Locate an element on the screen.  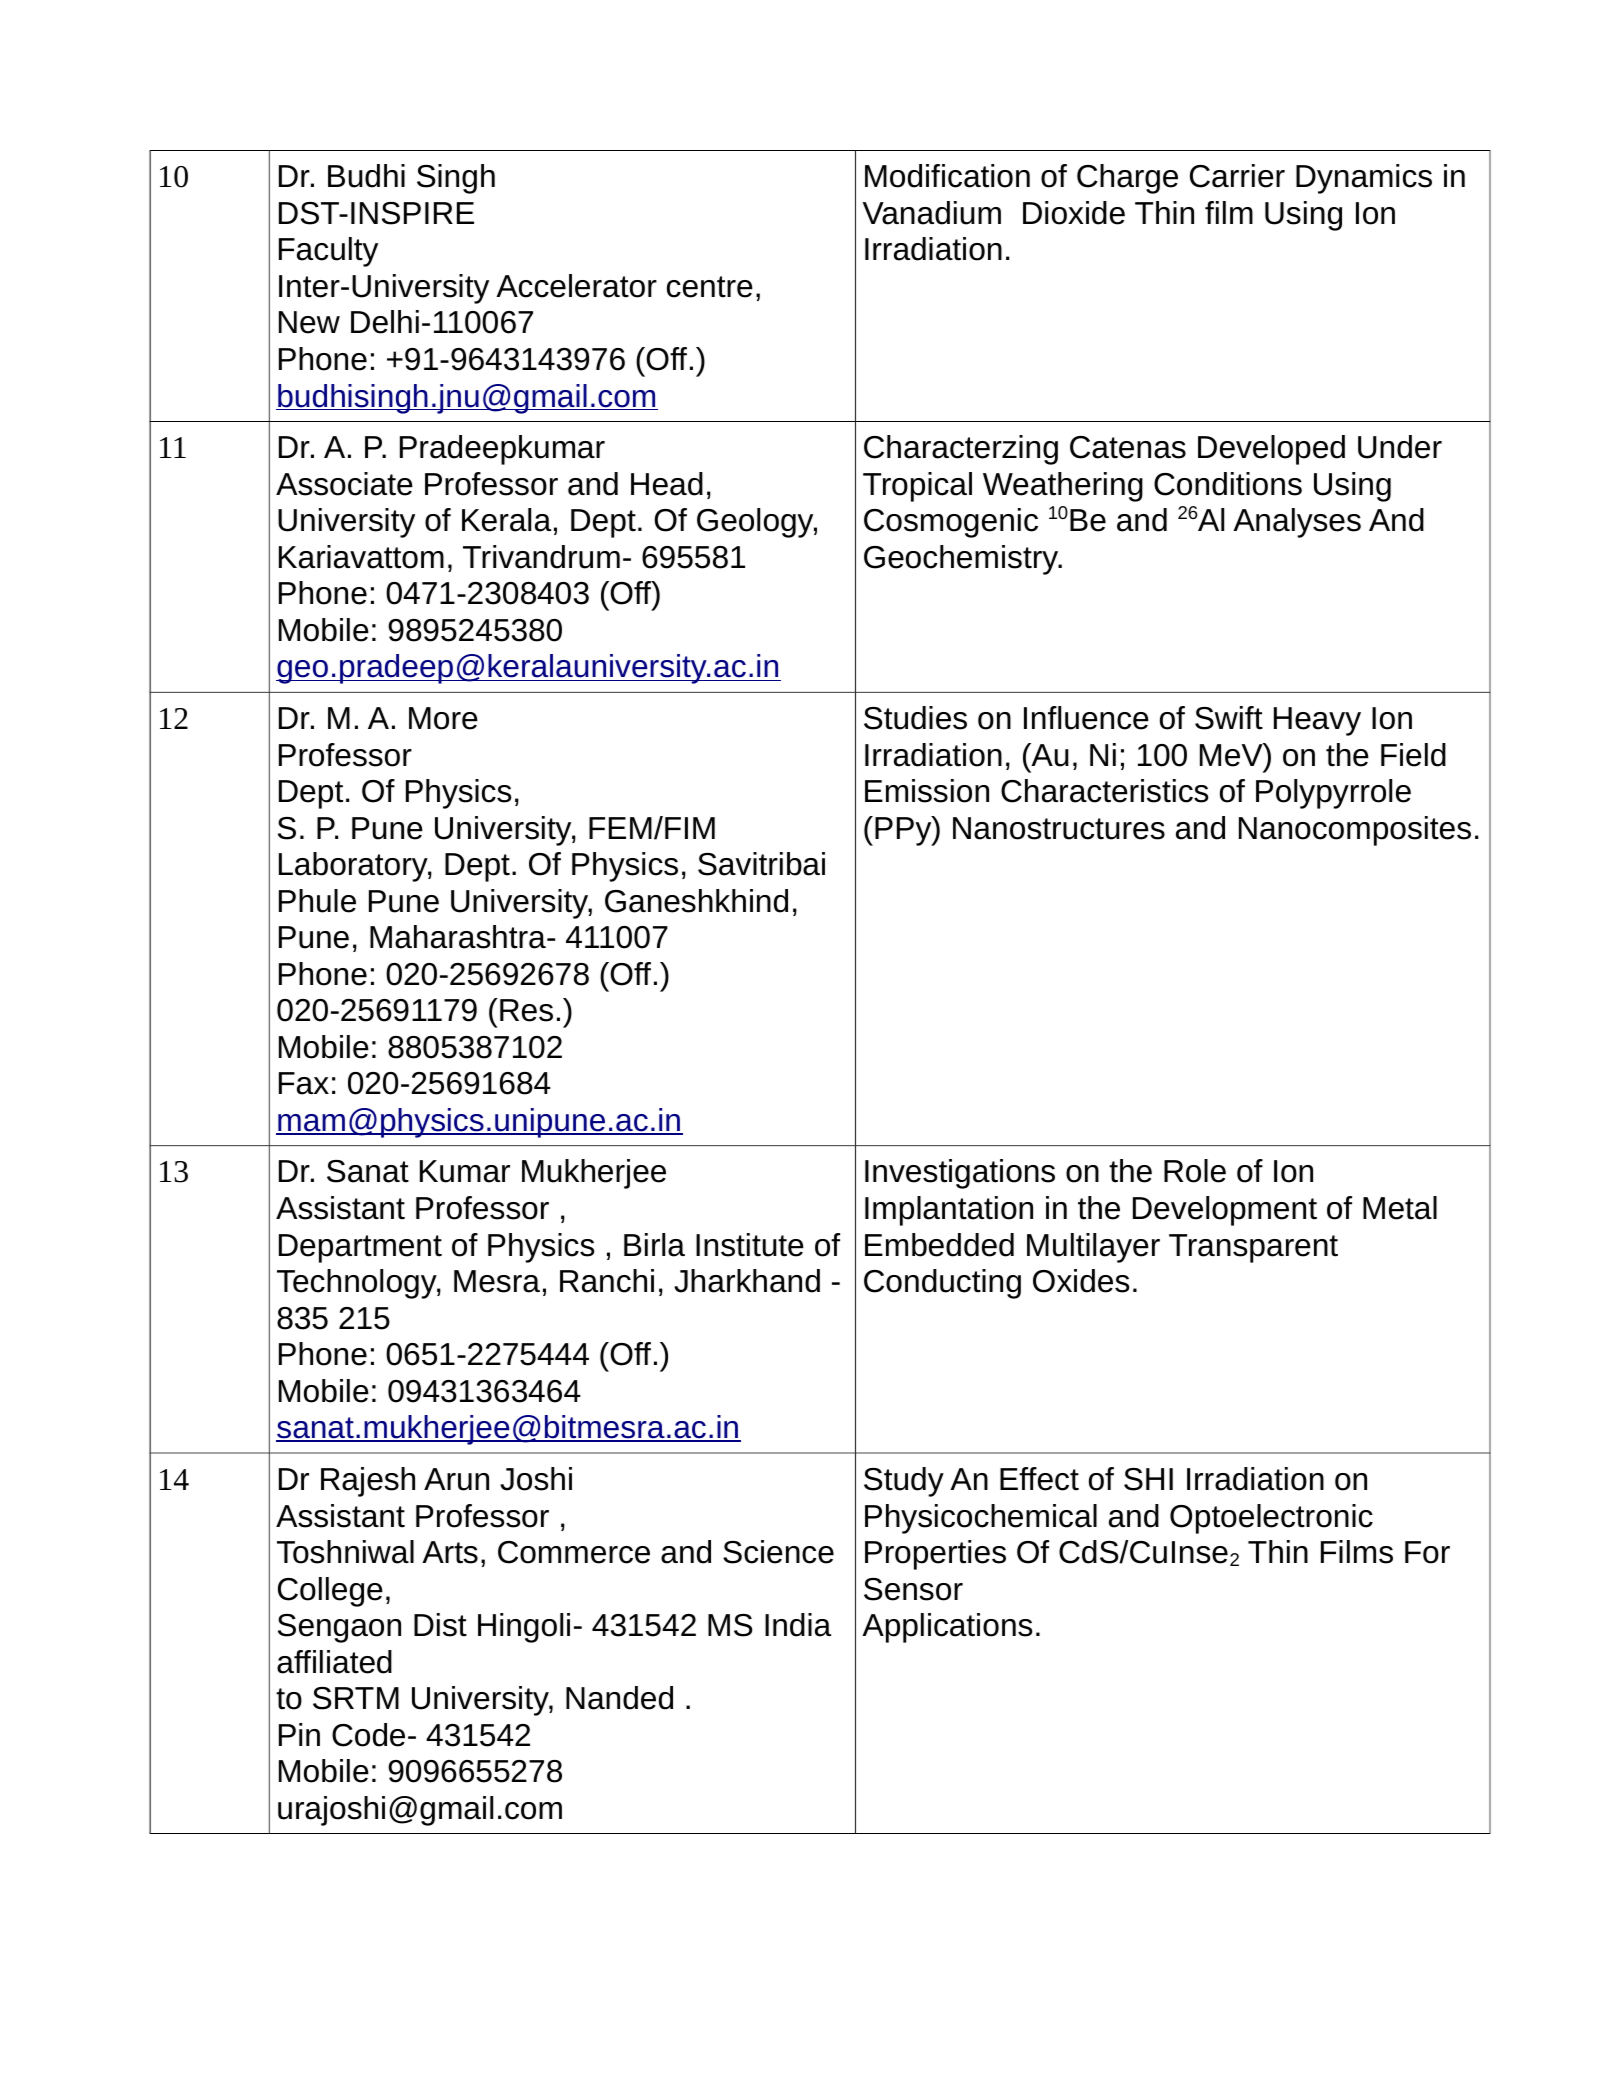
Dist is located at coordinates (440, 1625).
